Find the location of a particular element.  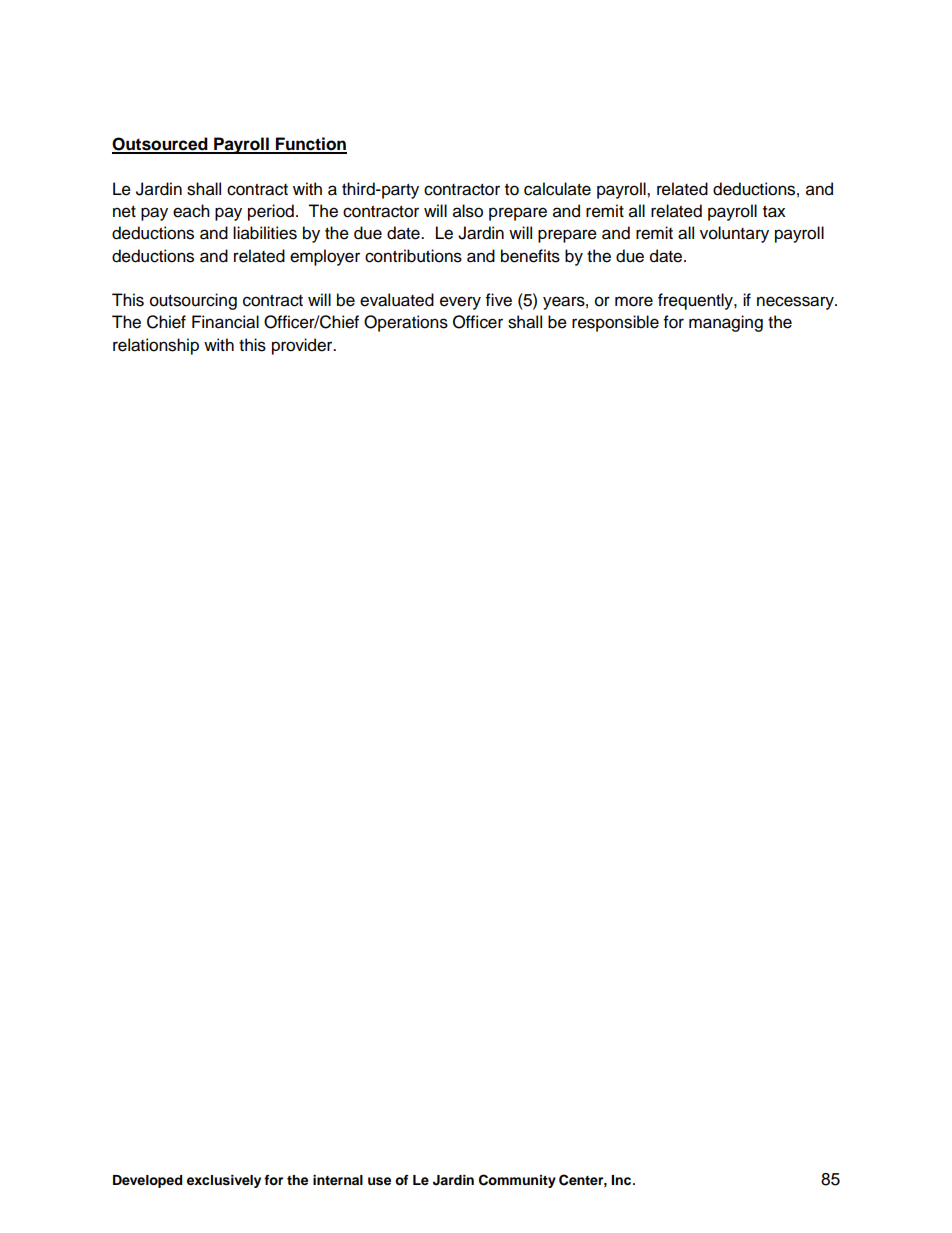

managing is located at coordinates (726, 323).
